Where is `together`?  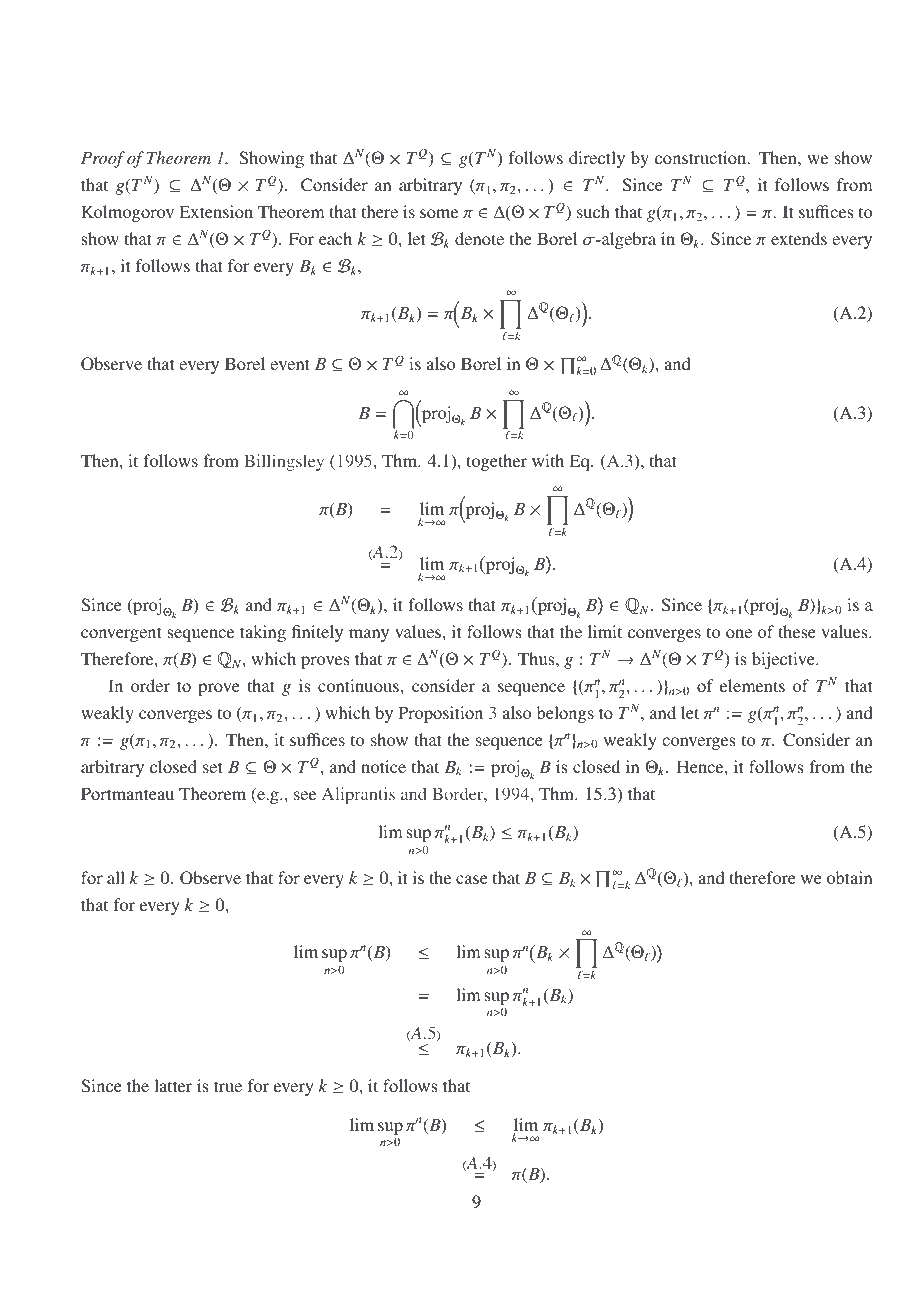 together is located at coordinates (496, 462).
